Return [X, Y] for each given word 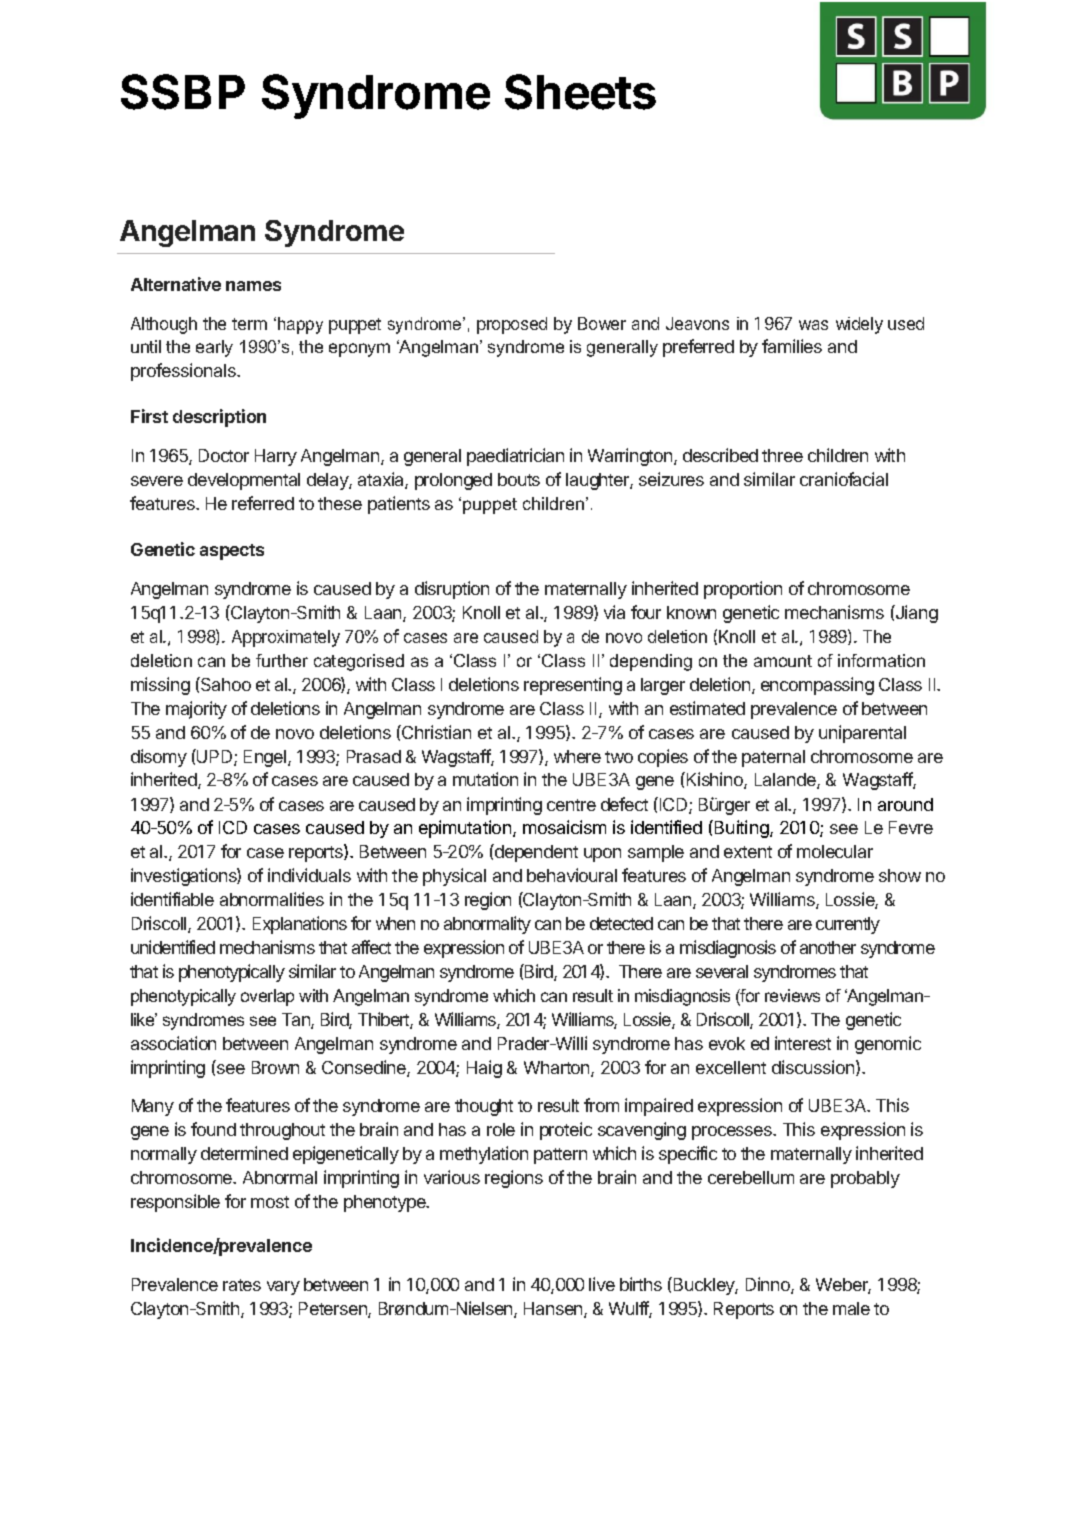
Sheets [580, 92]
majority [196, 710]
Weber [843, 1286]
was [813, 325]
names [253, 286]
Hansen [554, 1310]
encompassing [817, 686]
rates [242, 1285]
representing [573, 686]
